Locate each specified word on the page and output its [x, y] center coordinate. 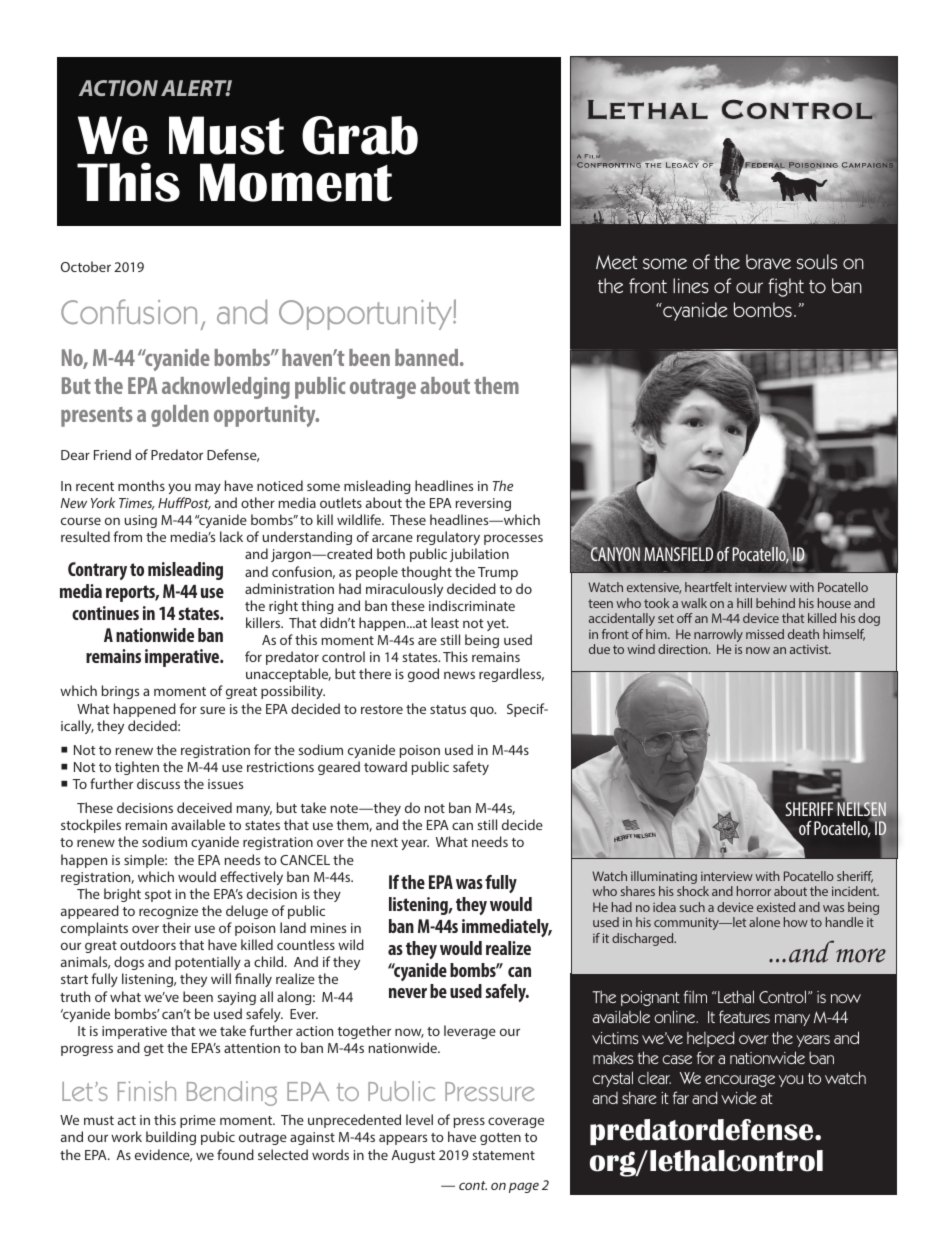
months [141, 485]
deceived [204, 807]
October [86, 266]
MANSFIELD [678, 554]
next [384, 842]
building [171, 1138]
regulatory [448, 540]
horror [754, 891]
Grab [360, 135]
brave [768, 261]
